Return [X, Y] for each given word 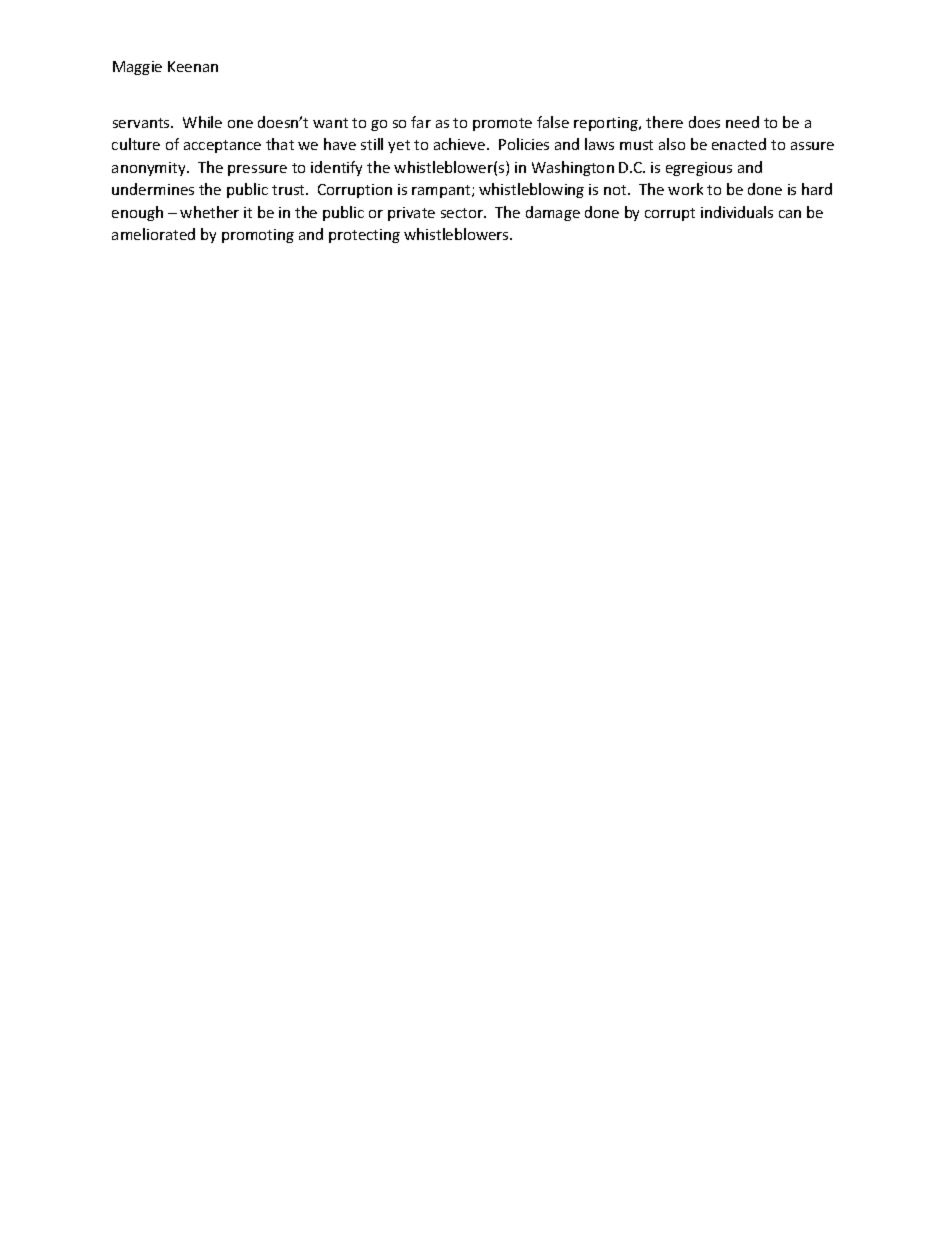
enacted [739, 144]
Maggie [137, 68]
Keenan [193, 66]
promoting [258, 236]
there [664, 122]
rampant [442, 191]
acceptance [222, 146]
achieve [461, 144]
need [742, 122]
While [202, 122]
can [790, 214]
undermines [153, 189]
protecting [364, 236]
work [685, 189]
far [421, 122]
